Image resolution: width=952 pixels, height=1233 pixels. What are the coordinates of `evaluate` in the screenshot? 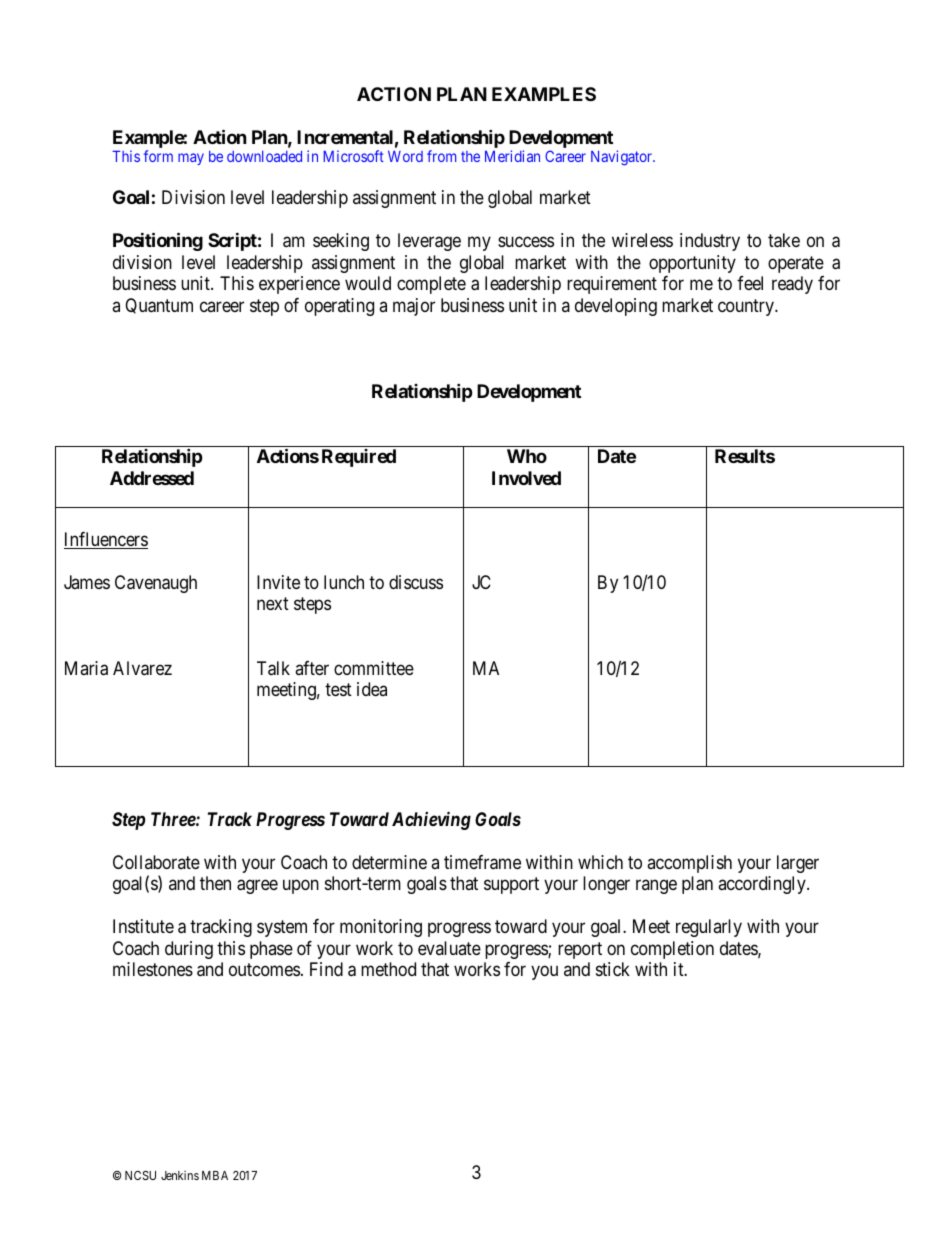 It's located at (449, 948).
